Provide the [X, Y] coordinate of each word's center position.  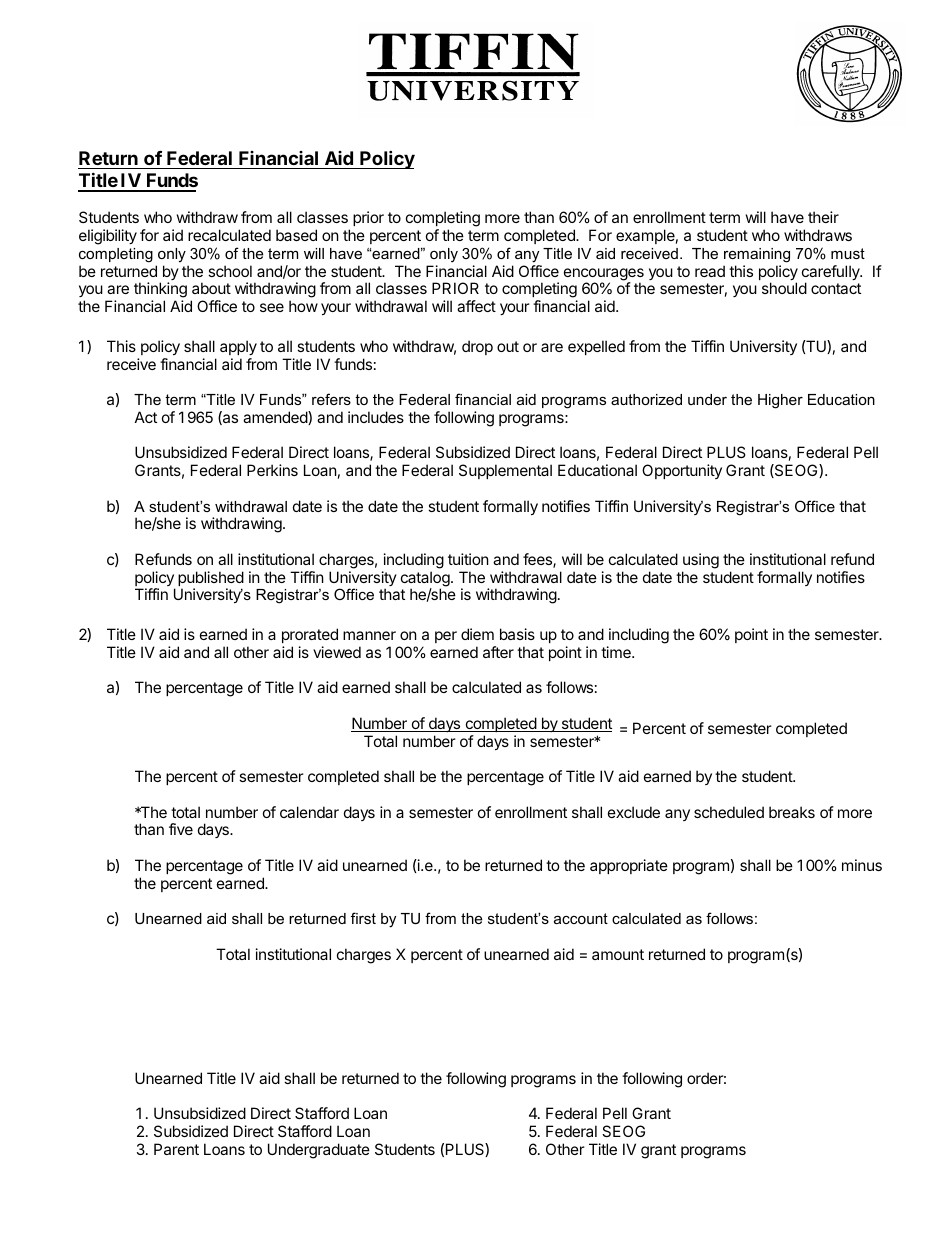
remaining [757, 255]
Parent [176, 1149]
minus [862, 865]
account [581, 918]
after [498, 652]
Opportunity [682, 471]
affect [476, 306]
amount [618, 954]
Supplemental [505, 471]
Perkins [272, 470]
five [181, 829]
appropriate [629, 866]
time [617, 652]
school [230, 271]
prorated [310, 635]
